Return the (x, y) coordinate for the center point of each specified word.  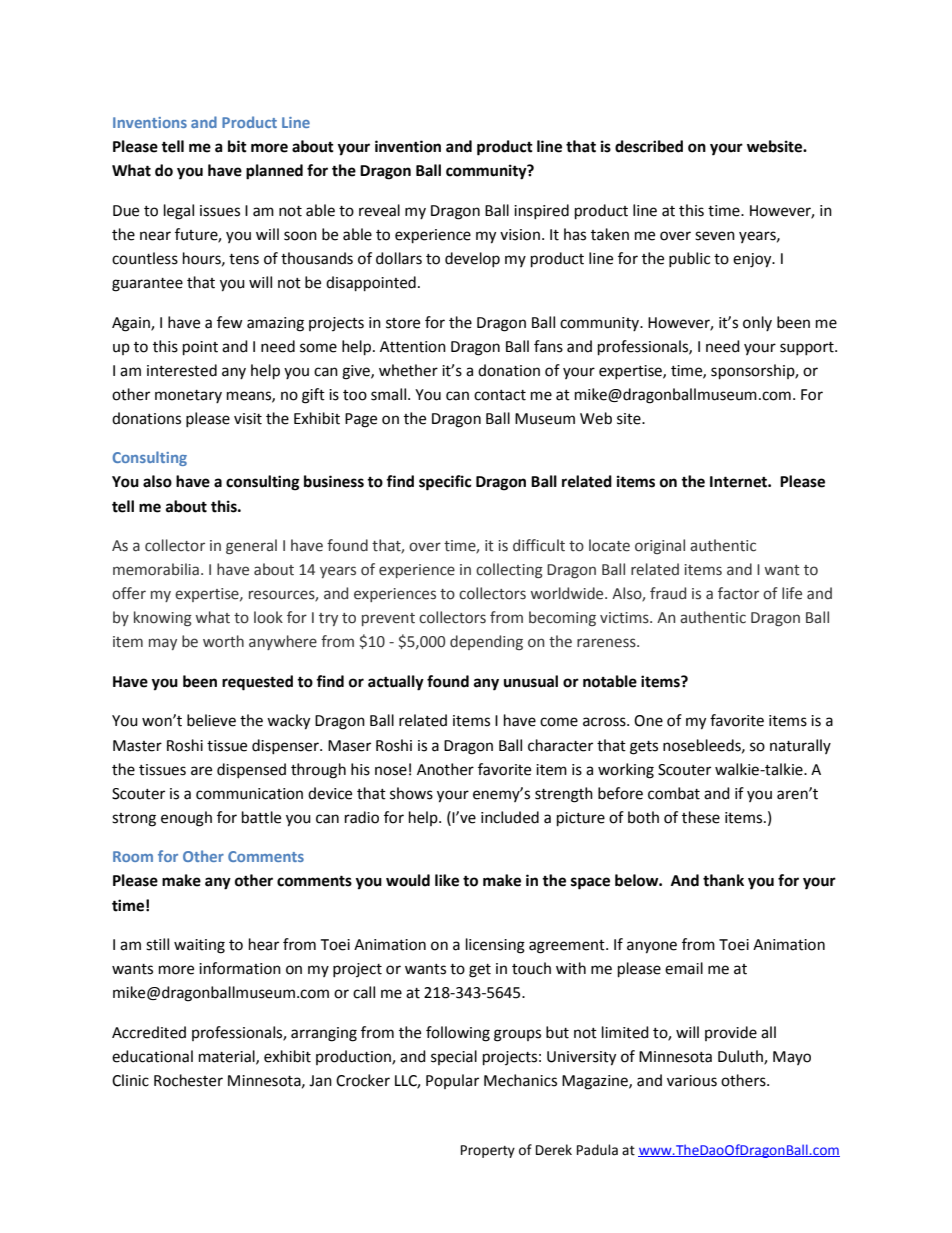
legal (179, 212)
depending (486, 642)
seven (715, 236)
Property (488, 1151)
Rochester (188, 1080)
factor (738, 593)
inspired (541, 211)
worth (223, 641)
